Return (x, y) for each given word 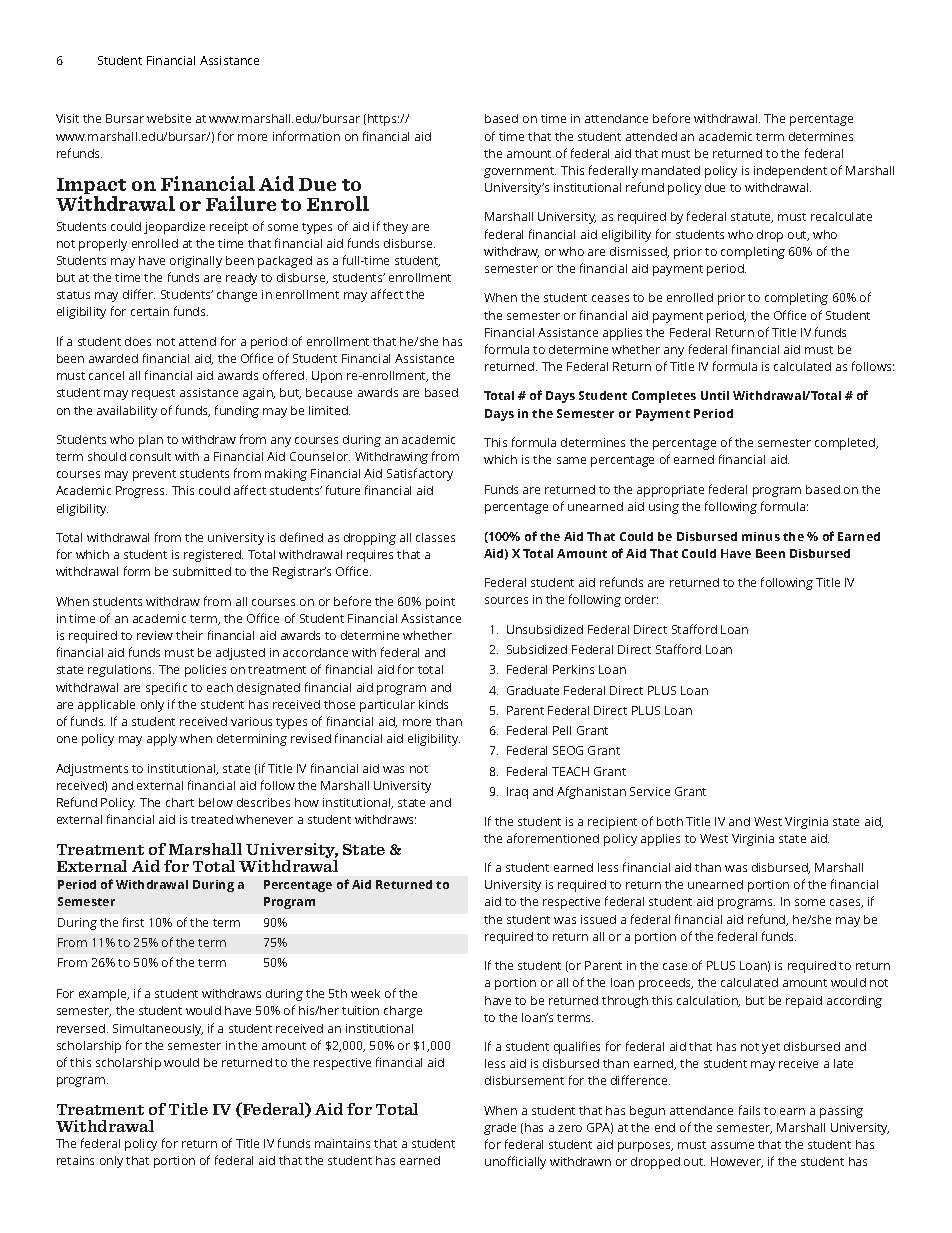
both (670, 821)
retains (75, 1160)
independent (790, 172)
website (169, 118)
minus (761, 536)
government (520, 172)
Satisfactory (420, 474)
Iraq (517, 793)
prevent (154, 475)
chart (180, 802)
